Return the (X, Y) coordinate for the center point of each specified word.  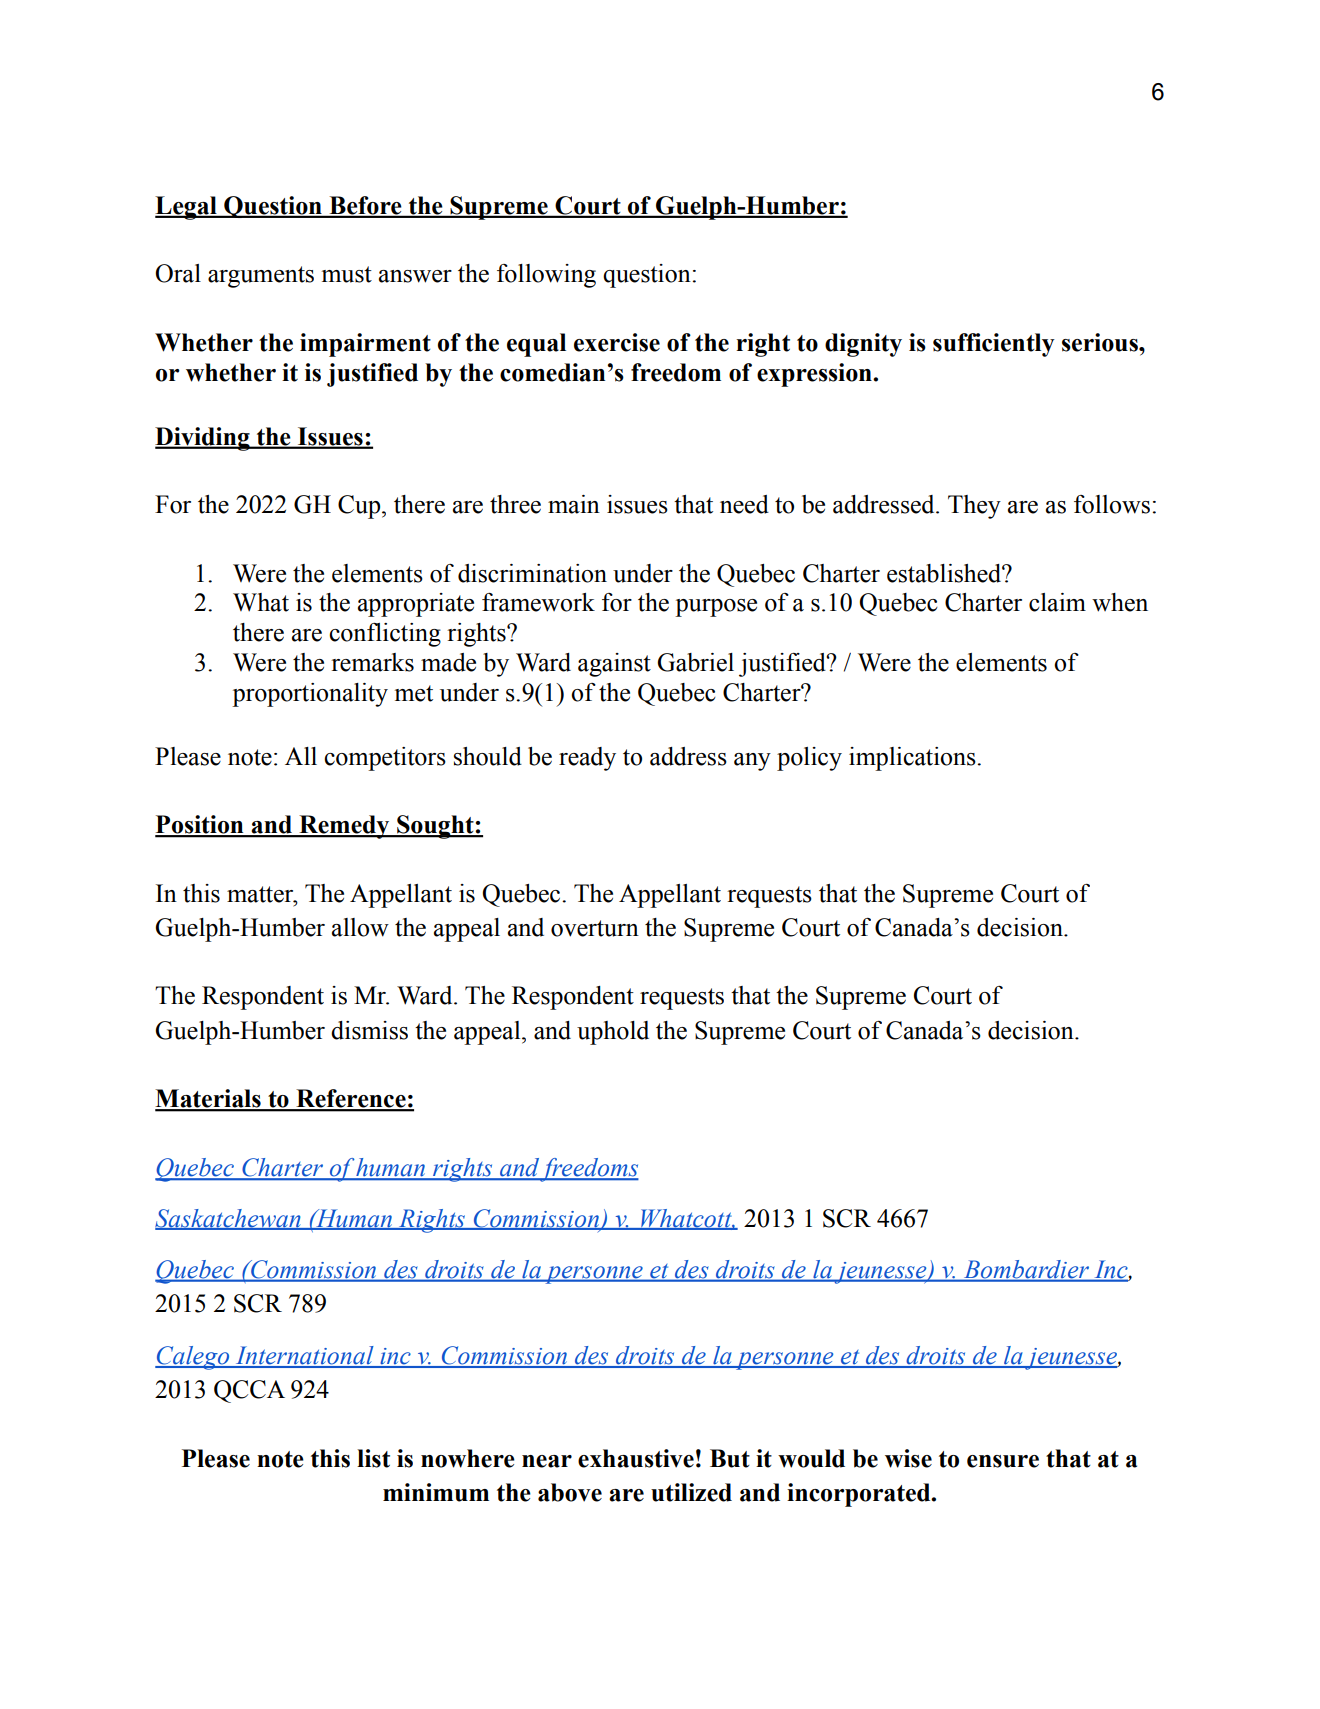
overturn (595, 928)
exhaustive (636, 1458)
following (546, 276)
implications (913, 759)
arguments (261, 277)
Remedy (344, 827)
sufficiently (994, 345)
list (373, 1458)
